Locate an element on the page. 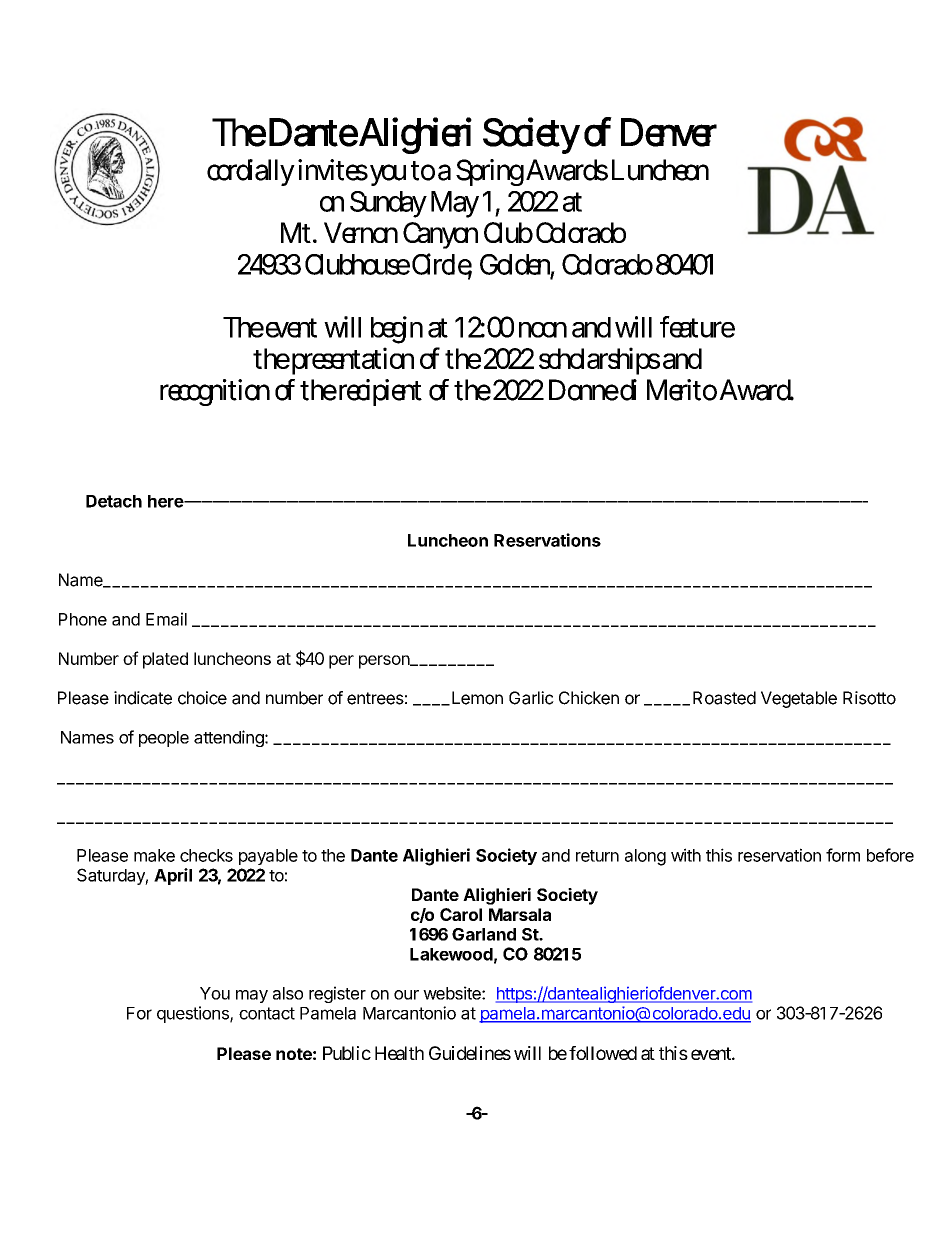 The width and height of the page is (952, 1233). Vernon is located at coordinates (361, 232).
